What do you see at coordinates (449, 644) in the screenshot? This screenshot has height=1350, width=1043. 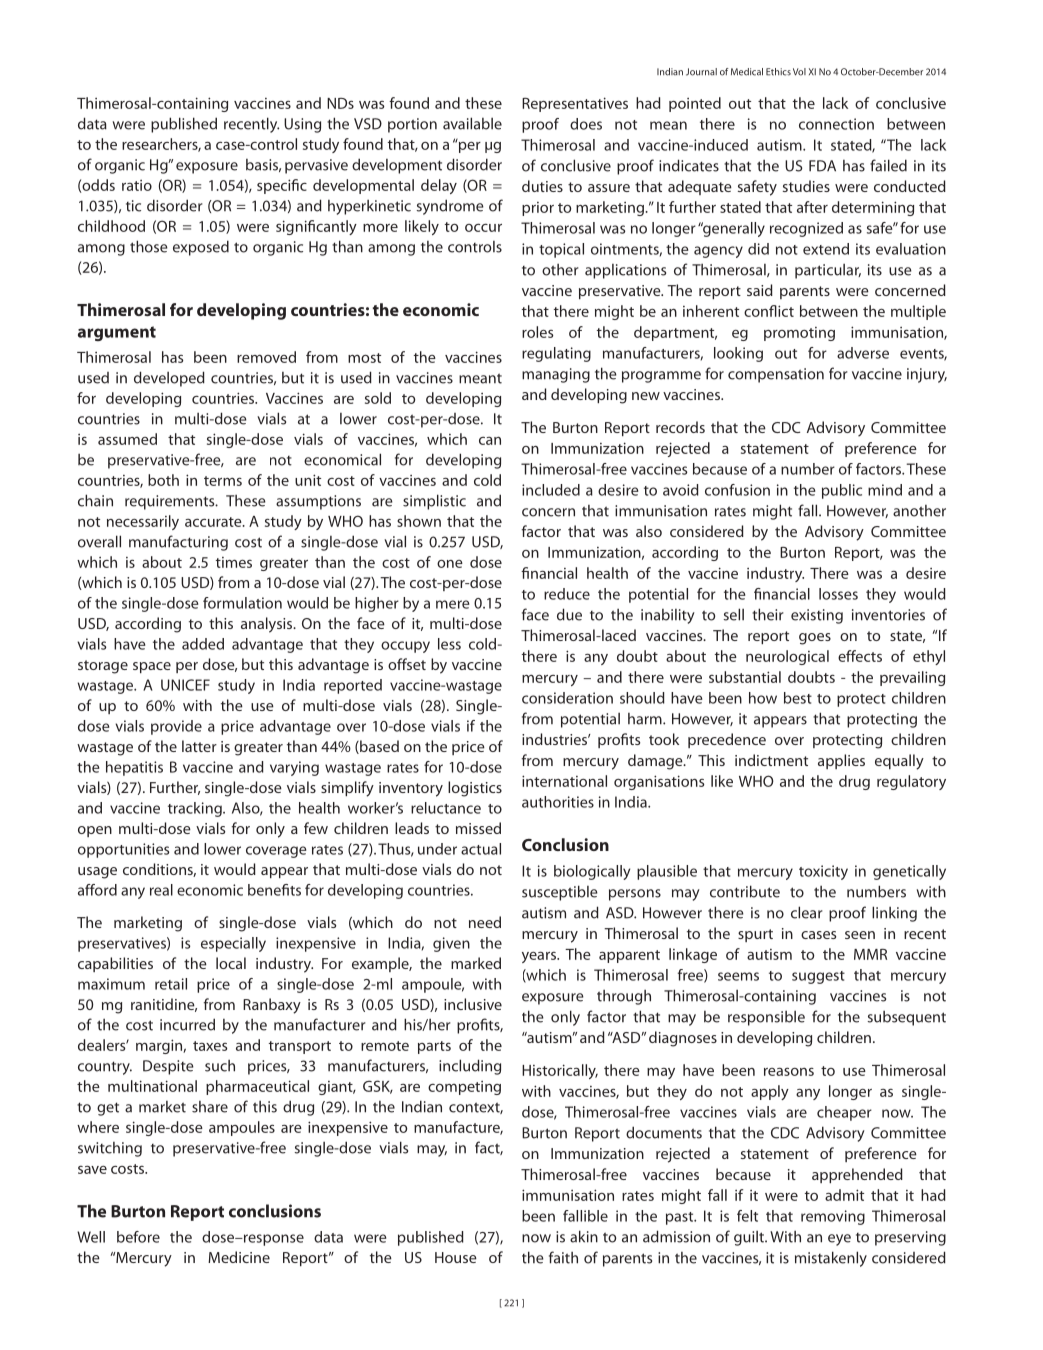 I see `less` at bounding box center [449, 644].
